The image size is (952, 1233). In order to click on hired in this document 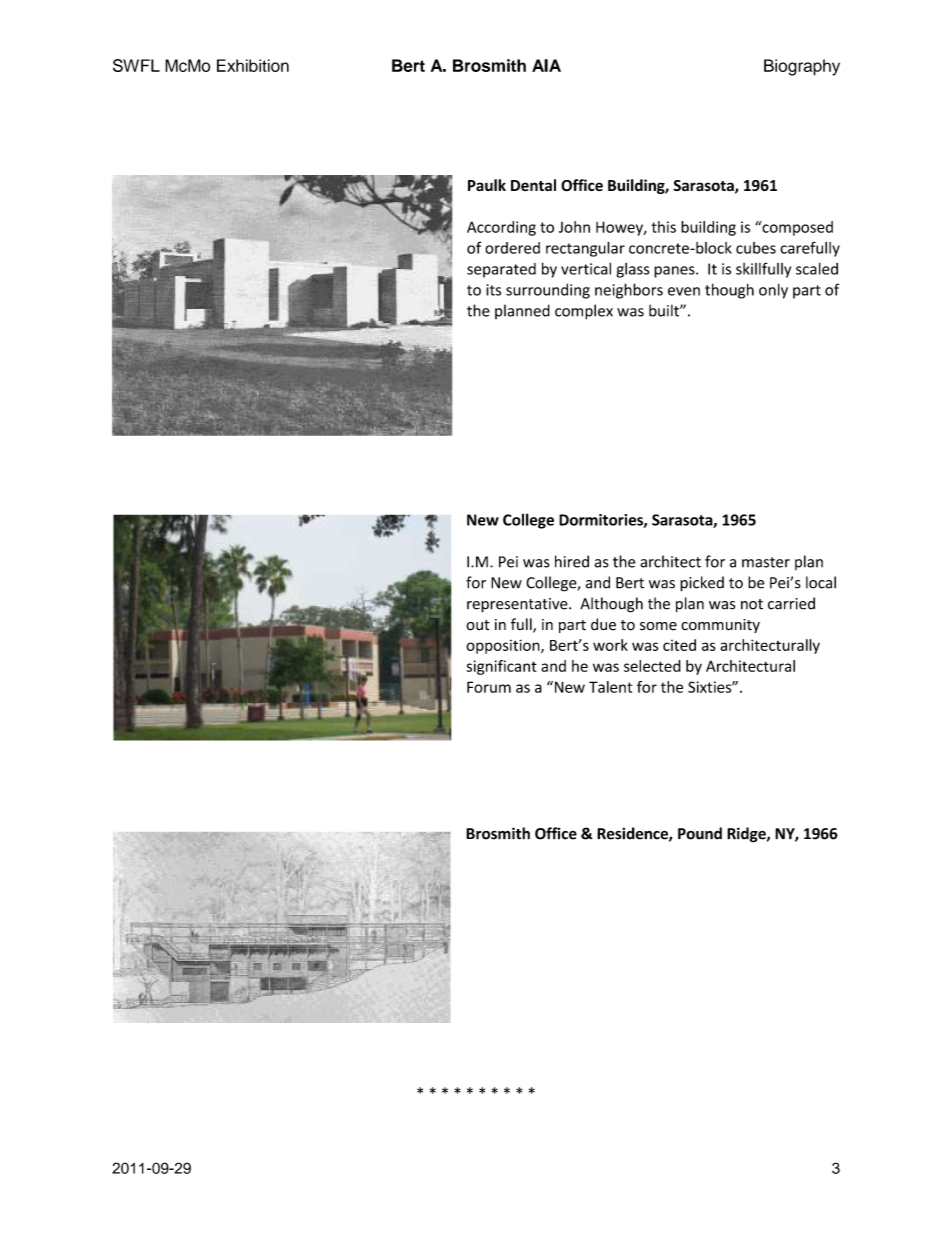, I will do `click(572, 561)`.
